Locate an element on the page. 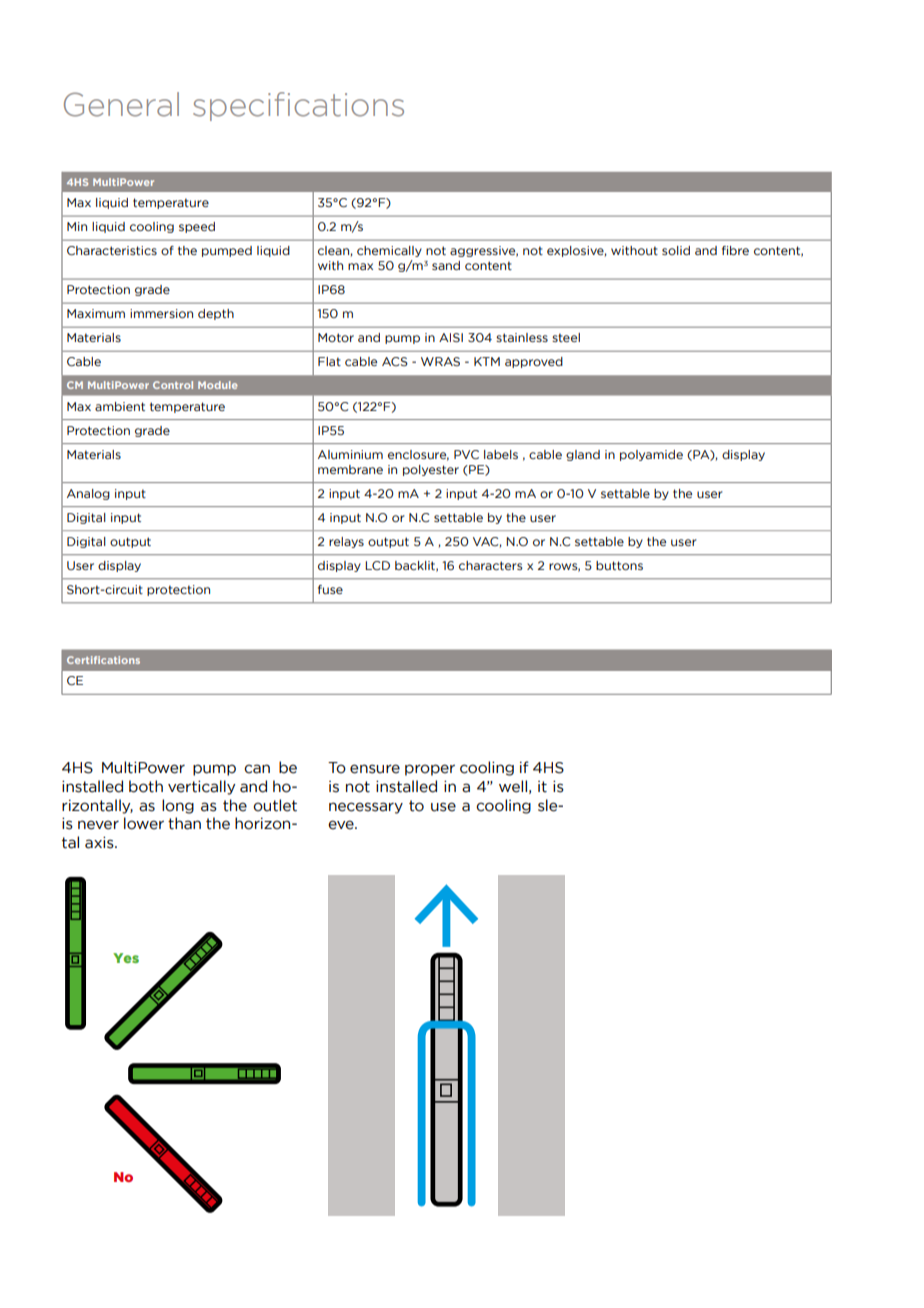  necessary is located at coordinates (366, 808).
